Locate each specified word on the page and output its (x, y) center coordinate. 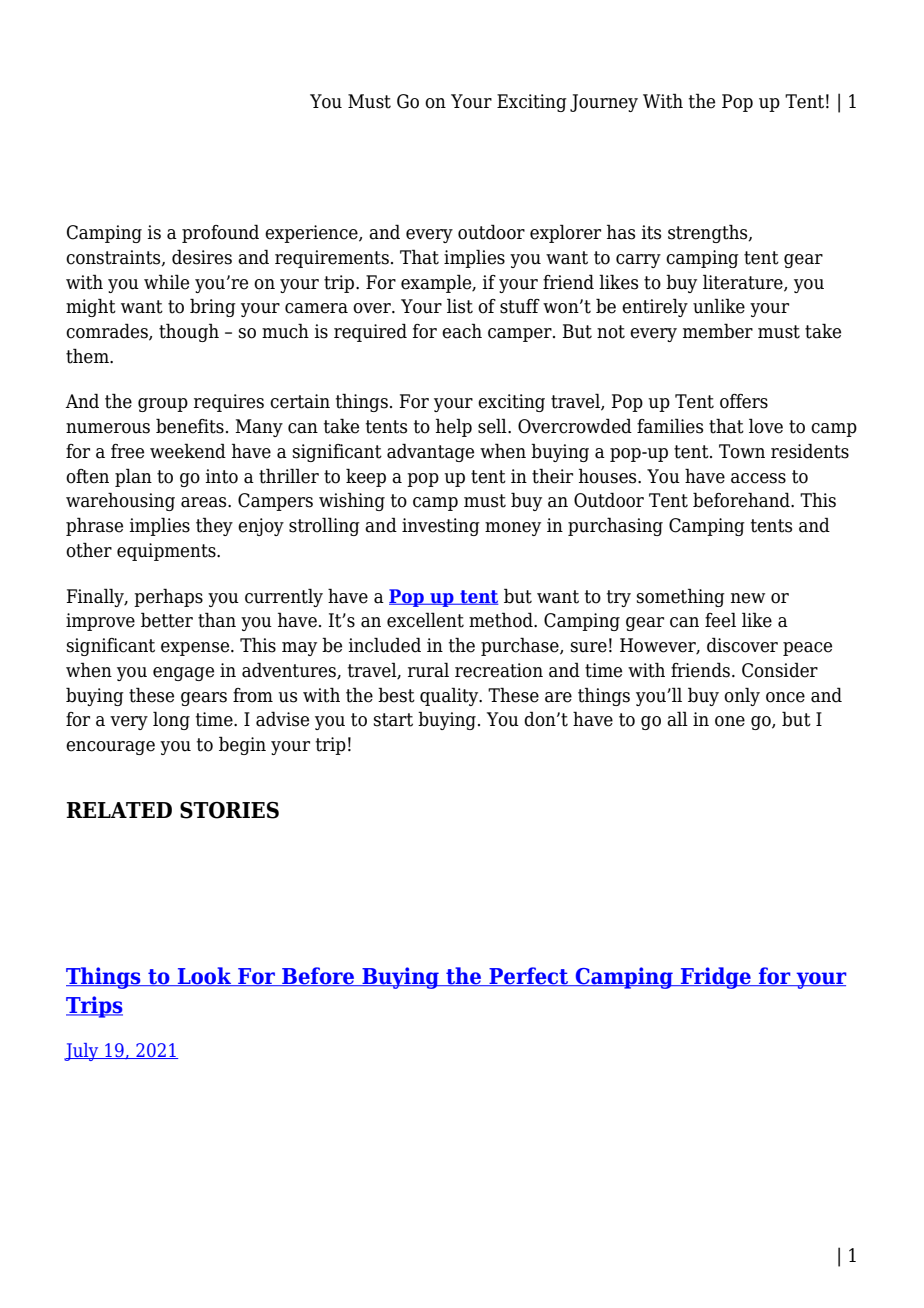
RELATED (119, 810)
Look (204, 976)
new (748, 598)
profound (220, 233)
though (189, 332)
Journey (604, 103)
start (393, 720)
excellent (425, 620)
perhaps (168, 597)
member (718, 331)
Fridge (716, 978)
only (742, 696)
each (462, 331)
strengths (709, 233)
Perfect (529, 976)
